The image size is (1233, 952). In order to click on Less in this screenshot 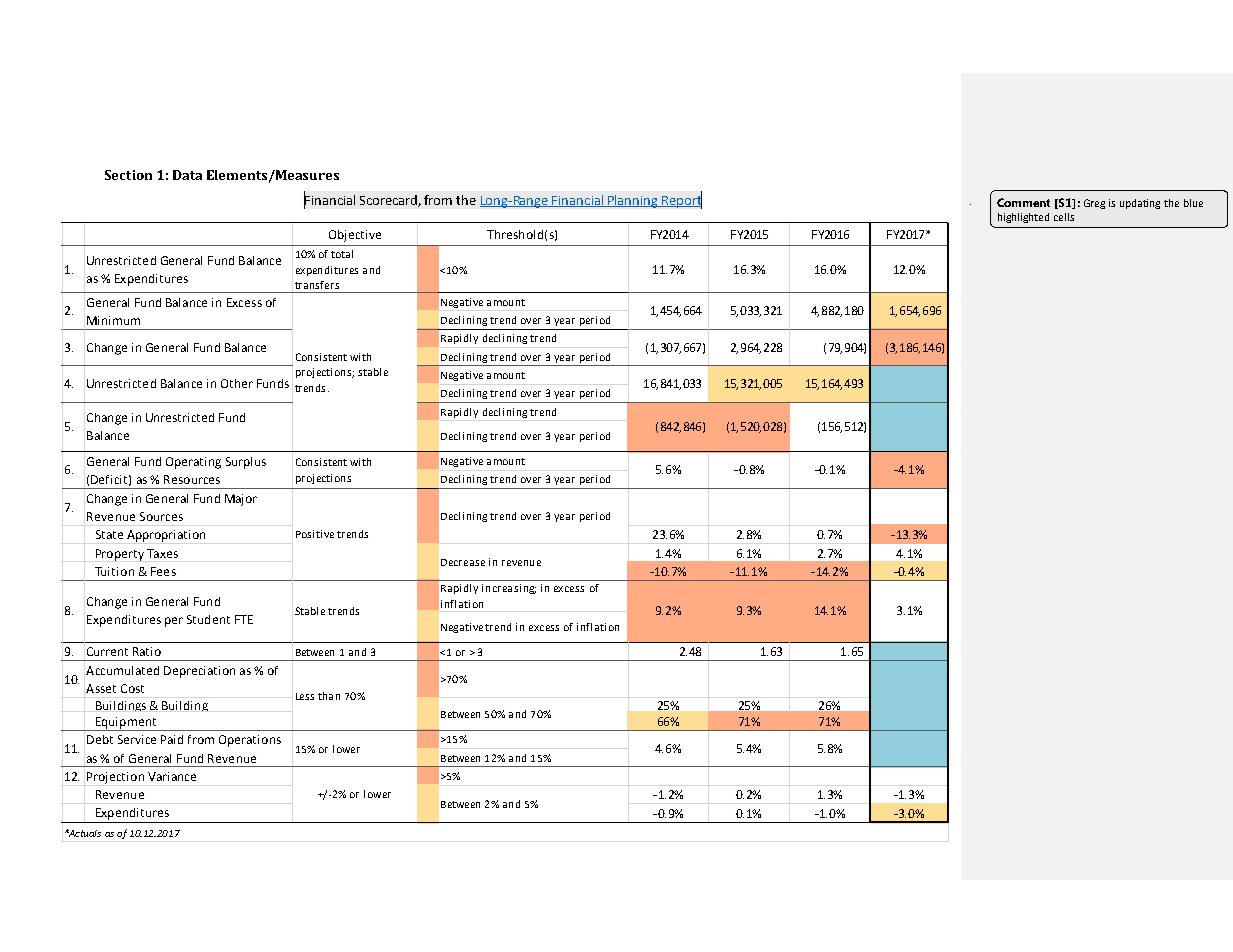, I will do `click(305, 696)`.
